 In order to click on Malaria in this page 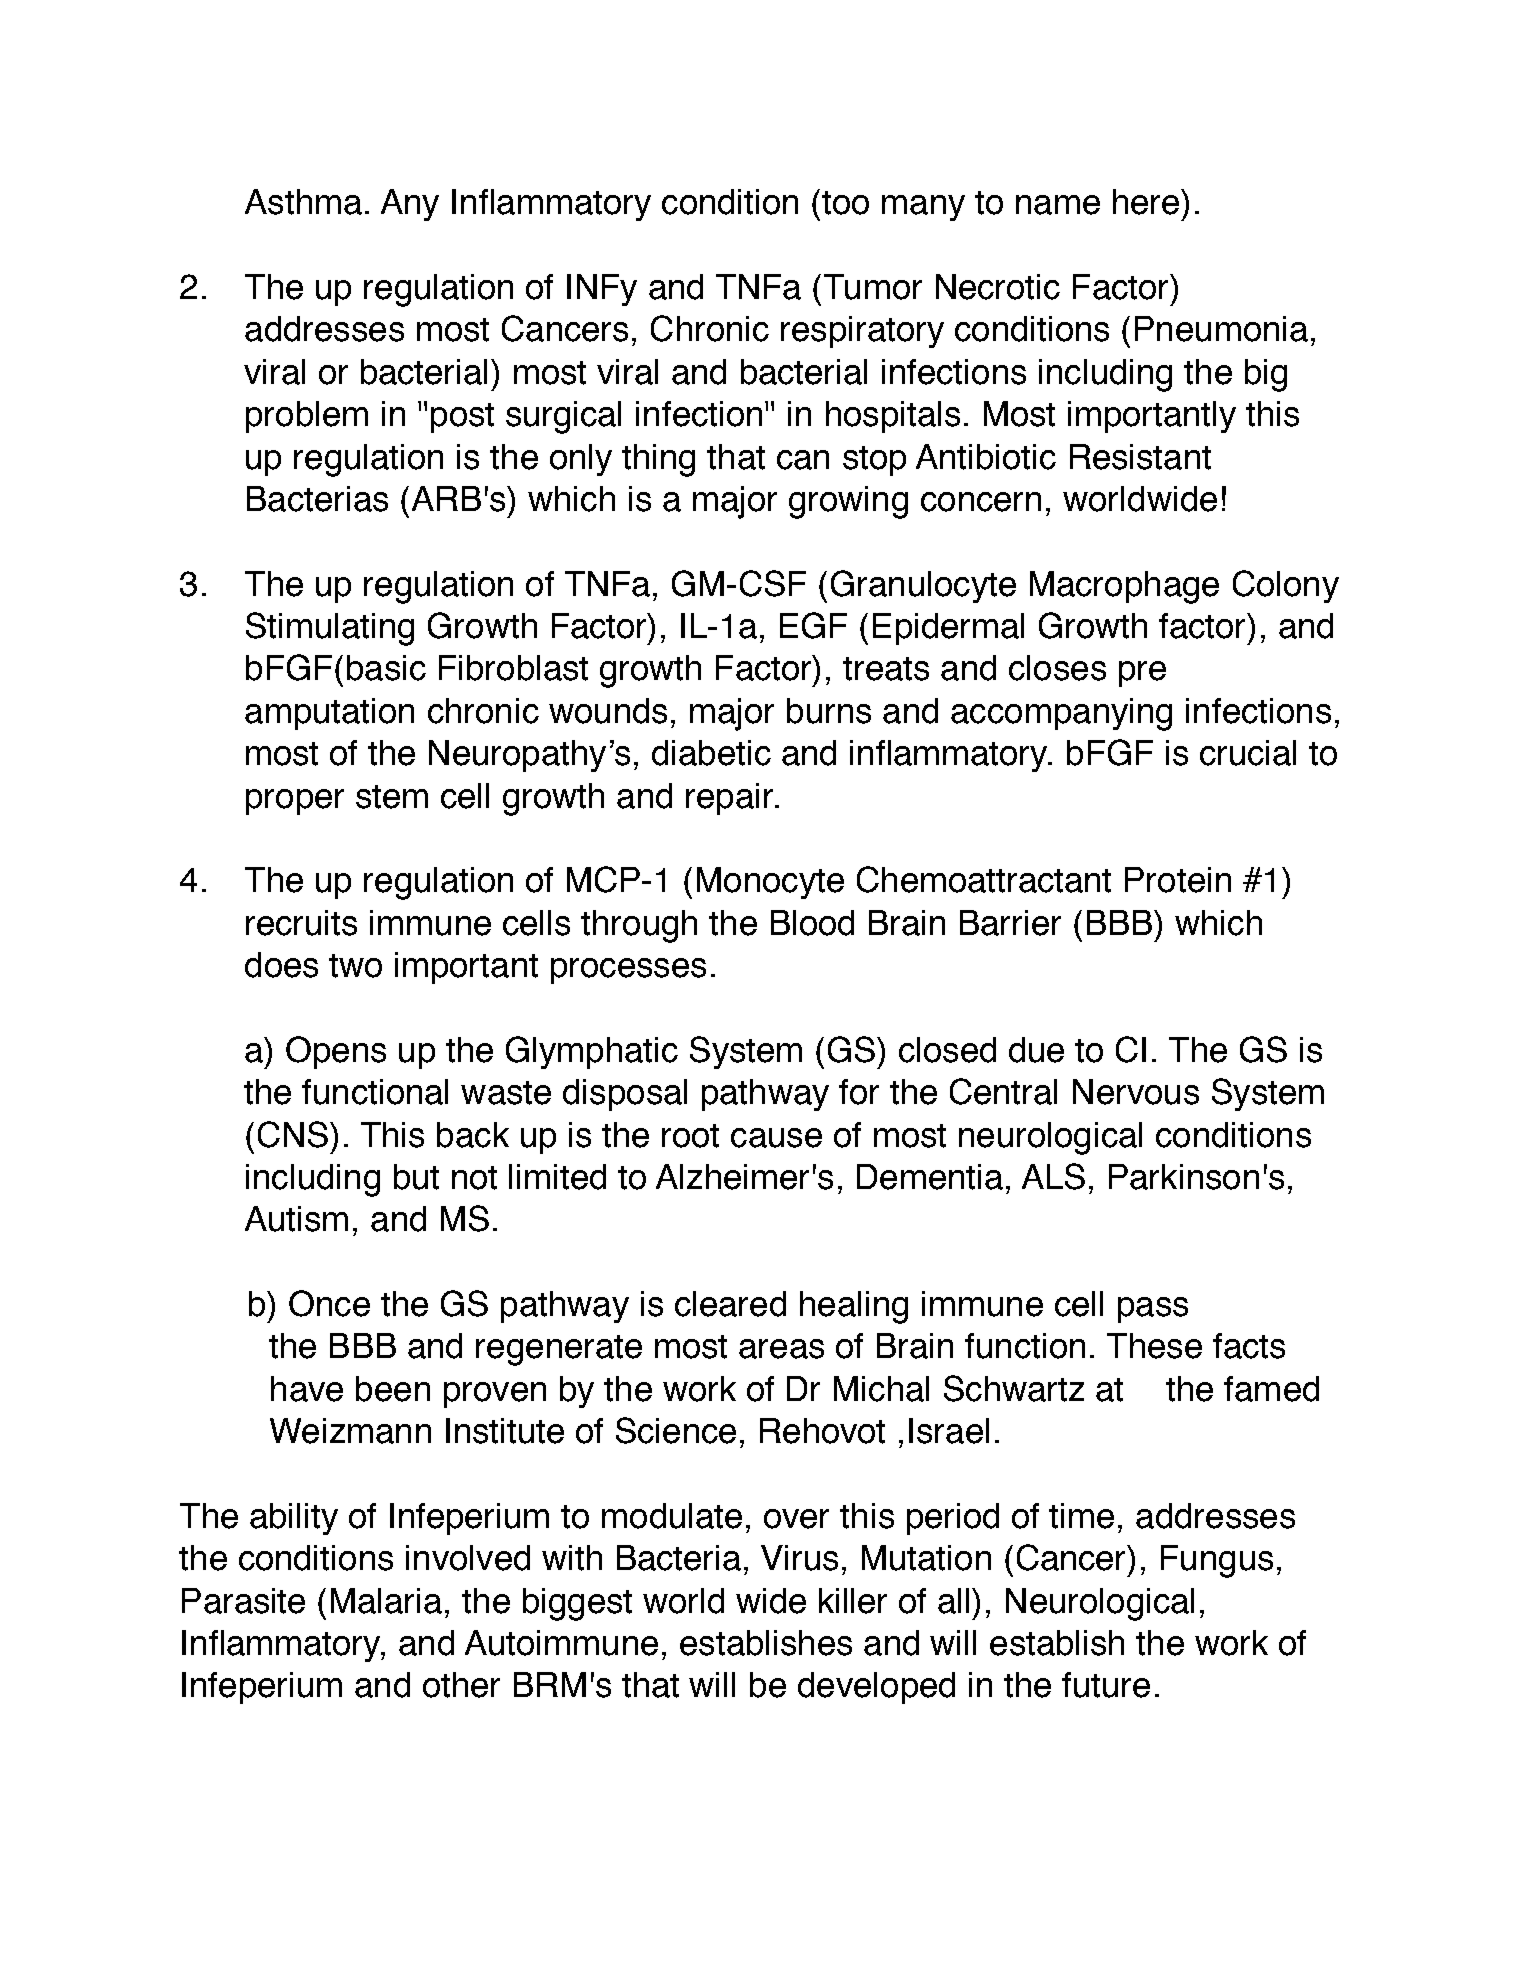, I will do `click(386, 1601)`.
